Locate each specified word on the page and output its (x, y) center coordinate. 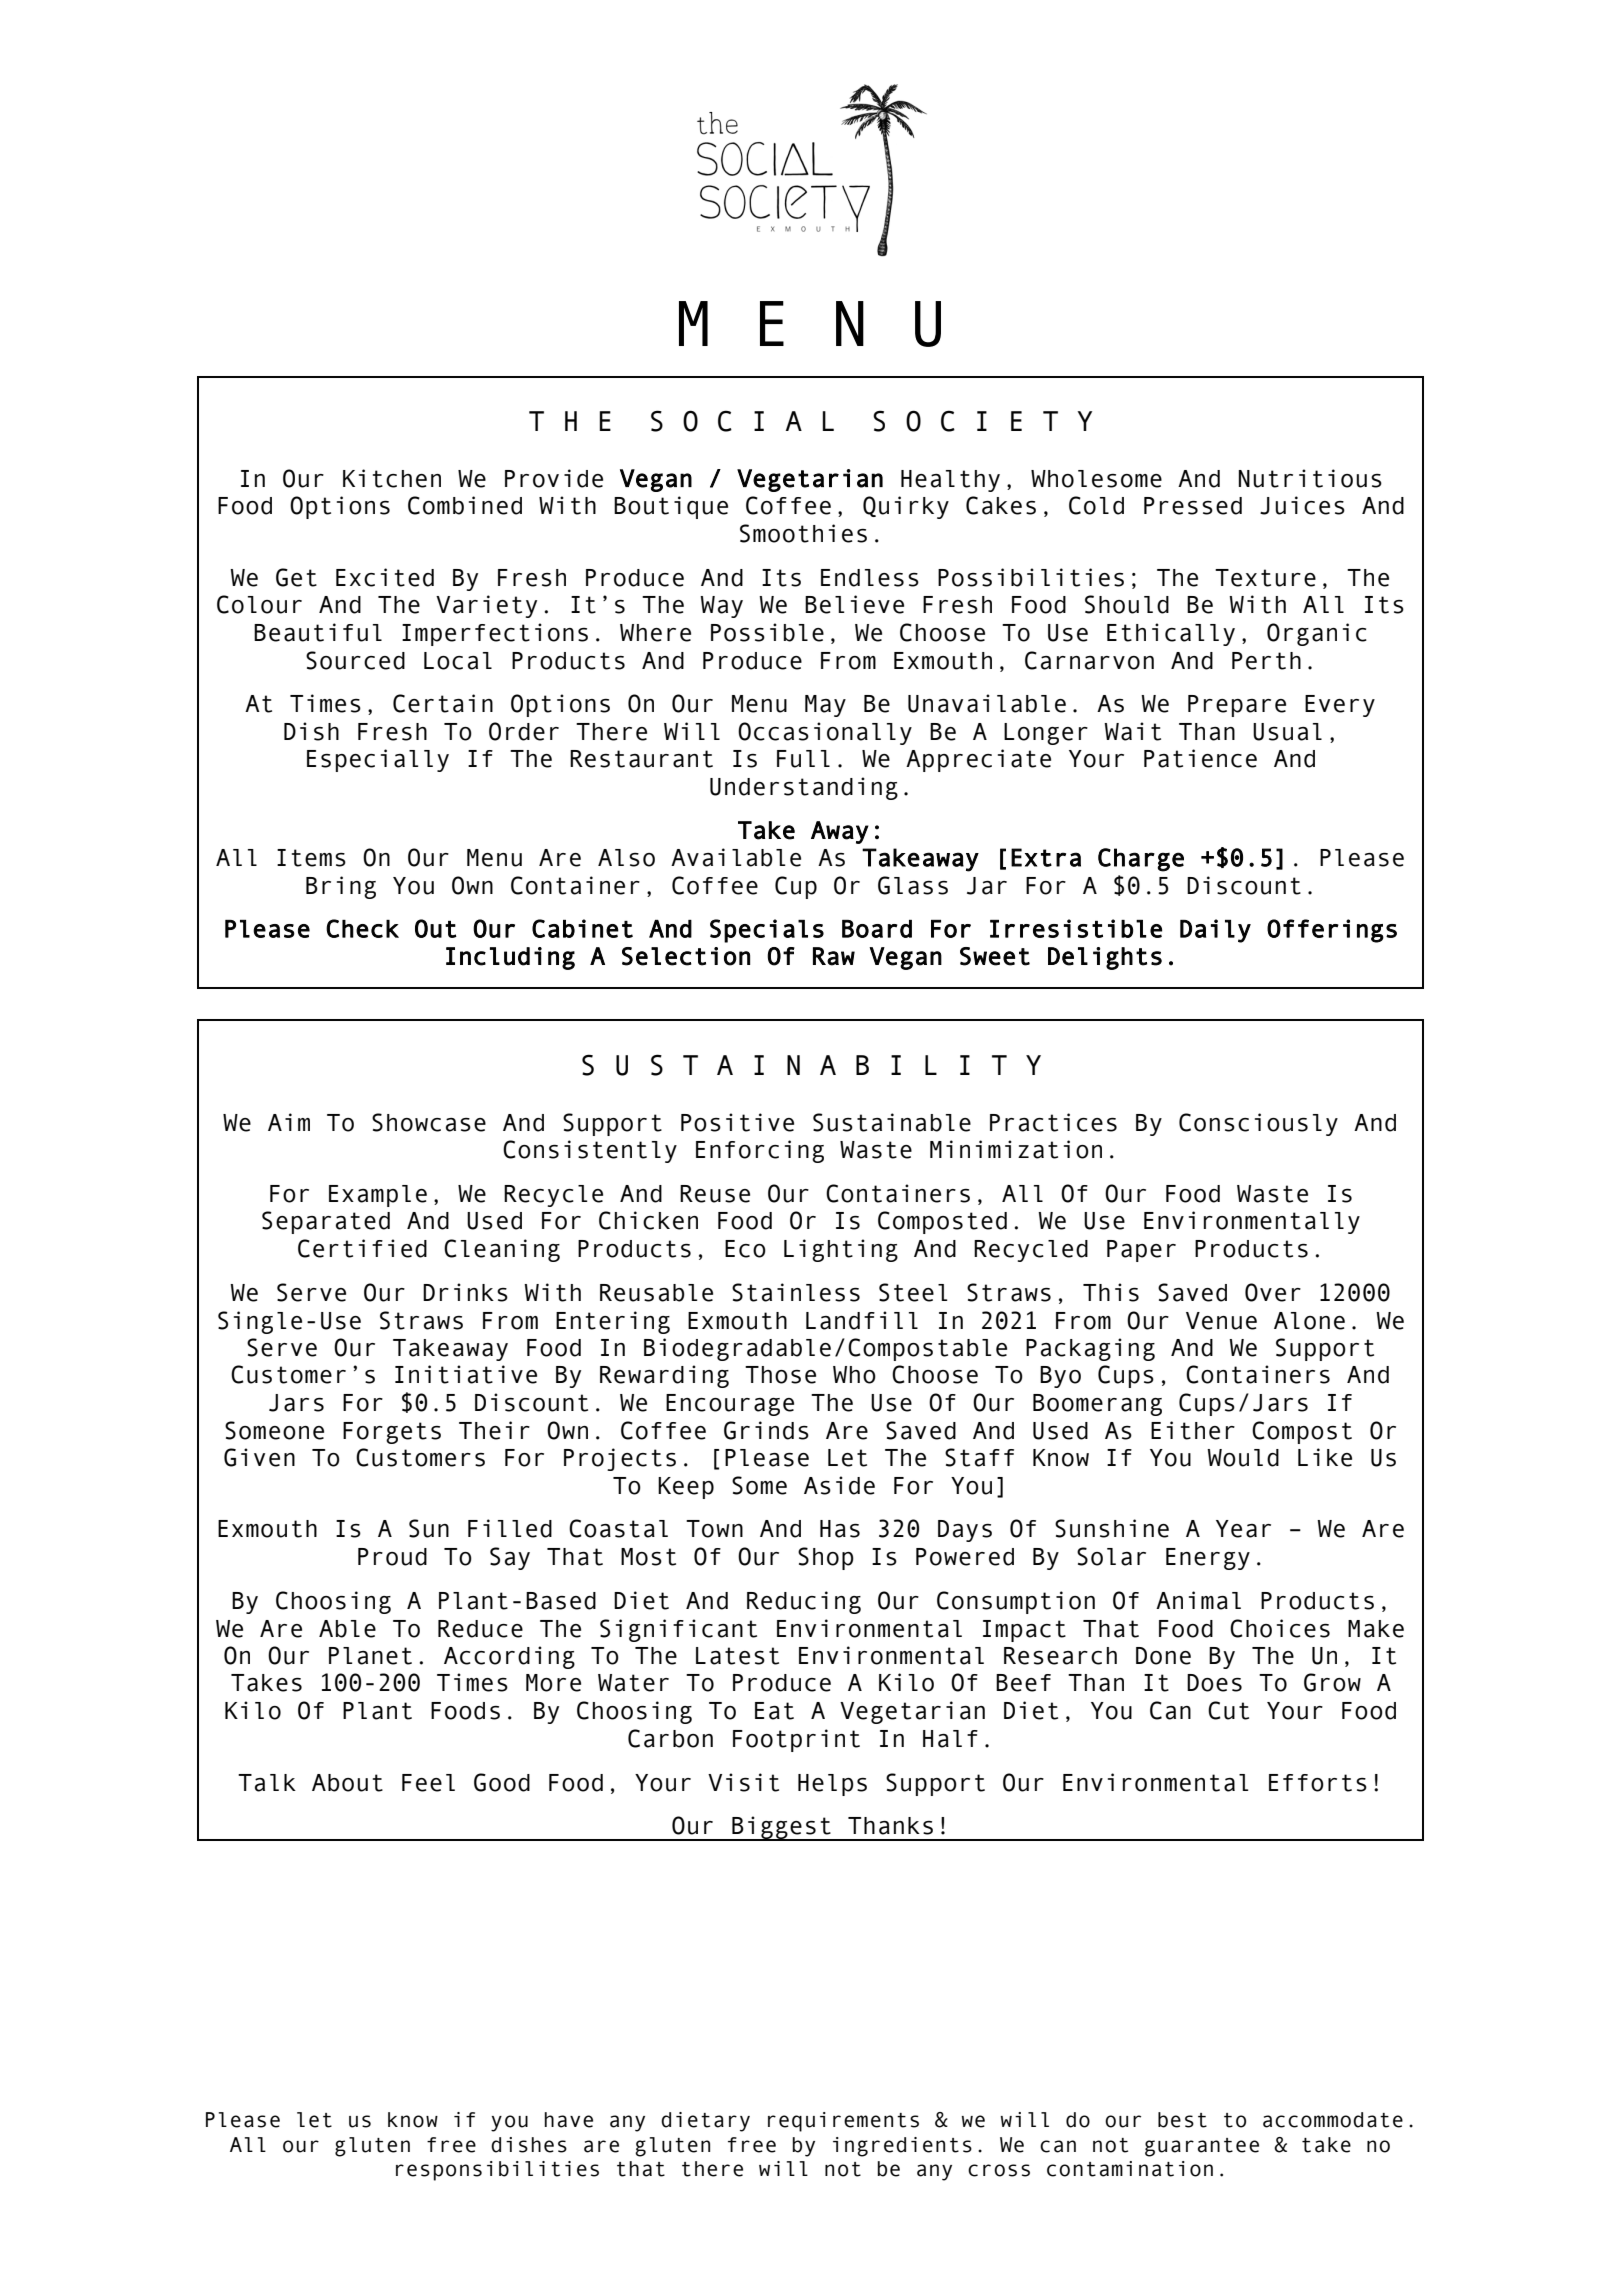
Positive (737, 1122)
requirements (843, 2122)
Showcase (429, 1122)
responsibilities (497, 2171)
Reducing (804, 1602)
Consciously (1258, 1124)
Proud (392, 1557)
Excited (385, 577)
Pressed (1193, 506)
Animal (1198, 1600)
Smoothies (803, 533)
